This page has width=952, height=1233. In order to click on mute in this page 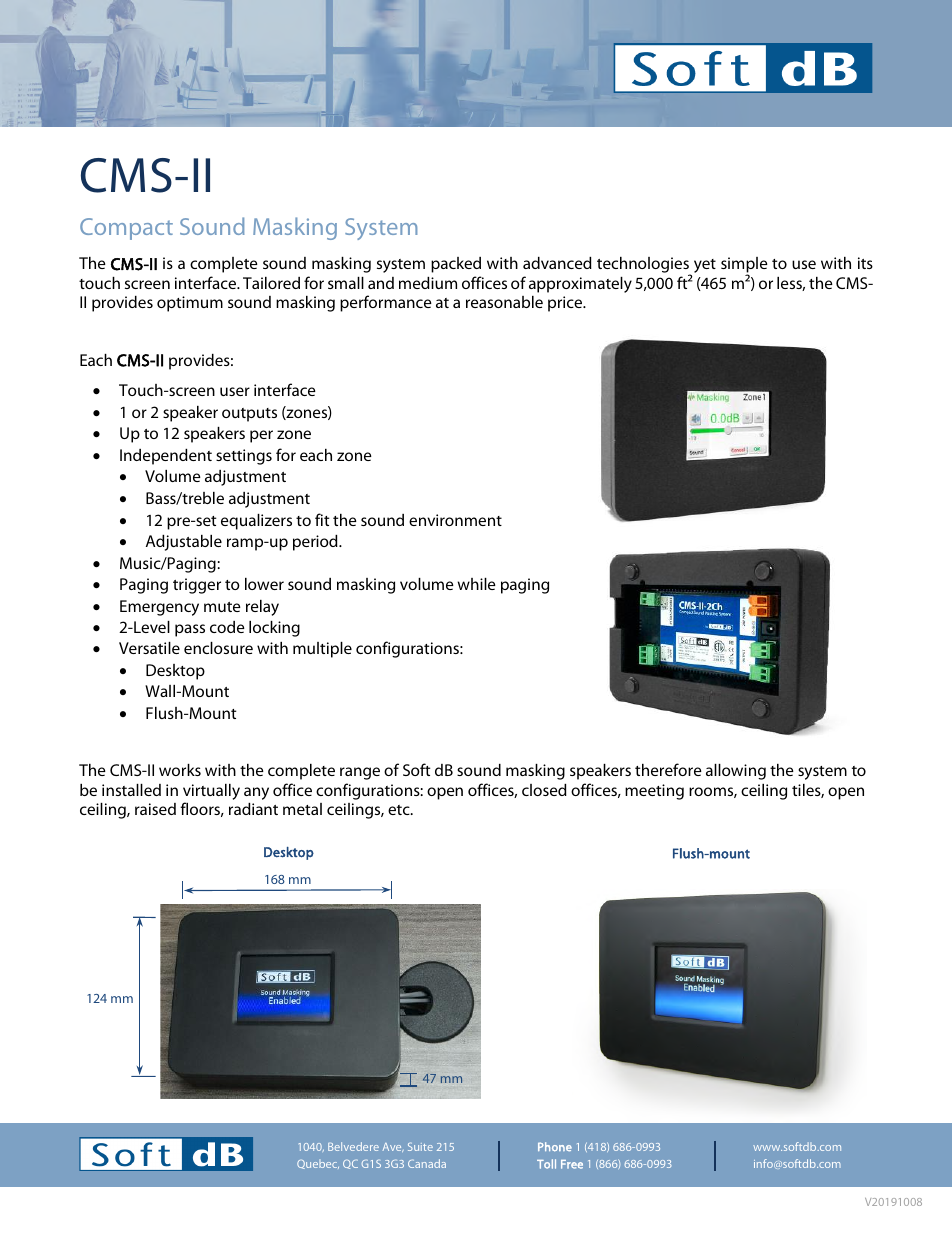, I will do `click(222, 607)`.
